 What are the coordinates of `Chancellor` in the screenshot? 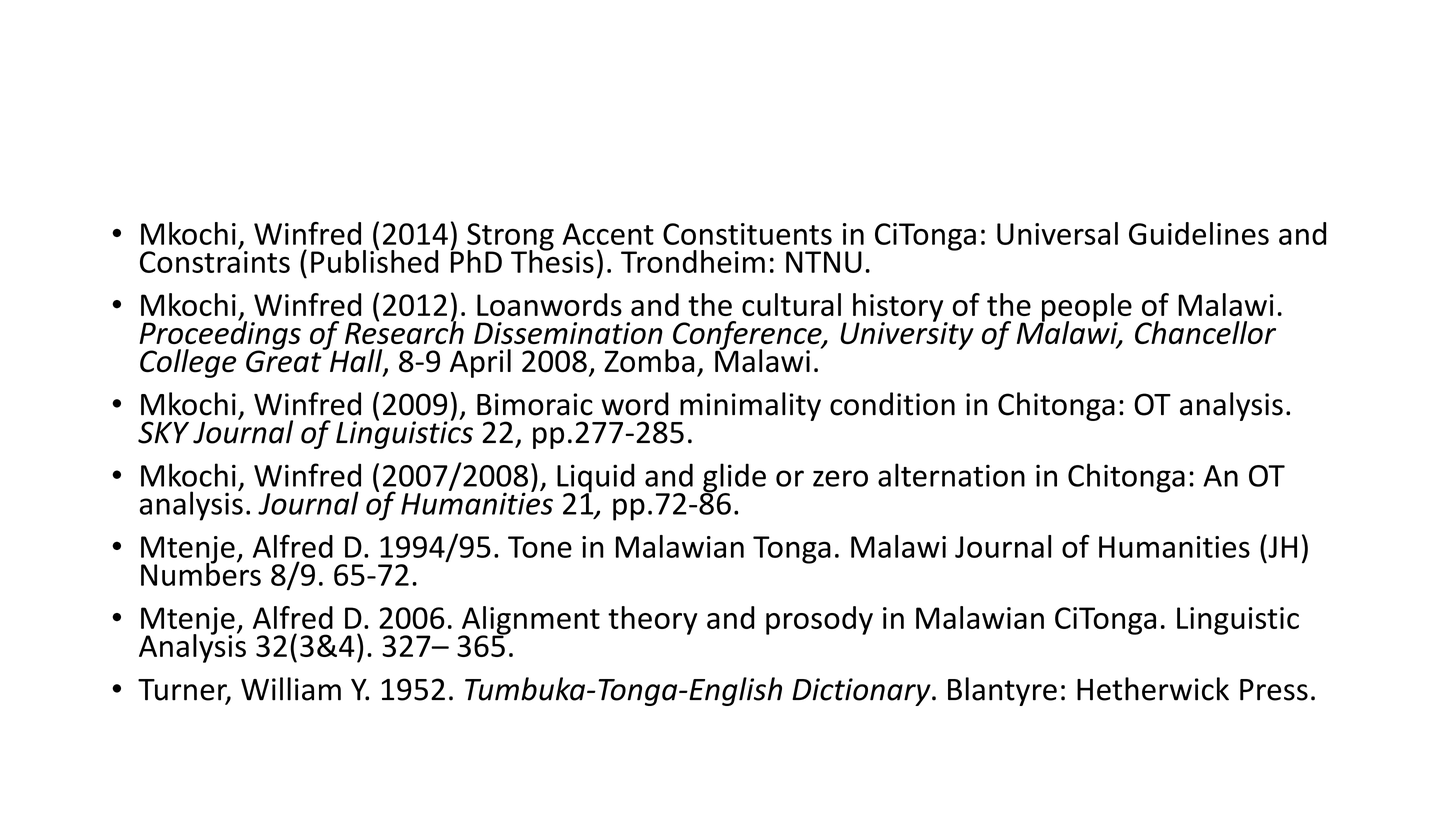 It's located at (1205, 332).
